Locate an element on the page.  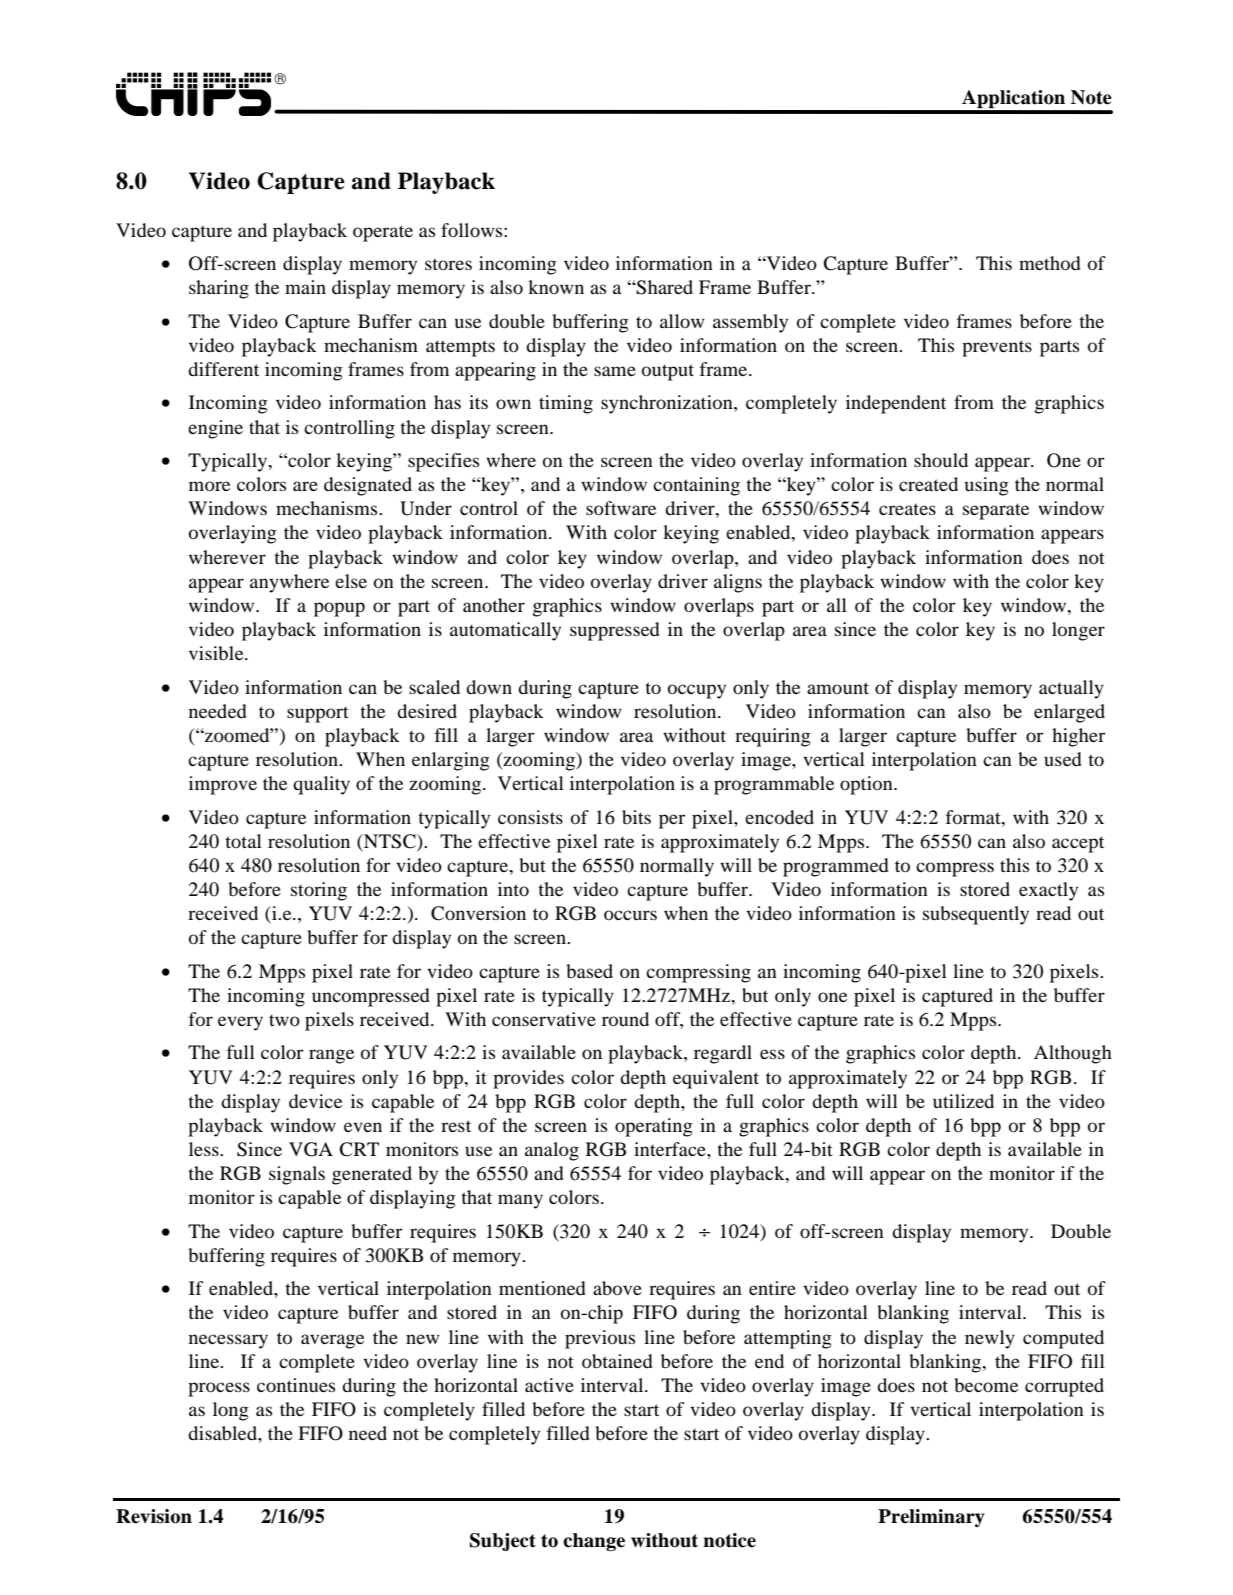
visible is located at coordinates (217, 653).
